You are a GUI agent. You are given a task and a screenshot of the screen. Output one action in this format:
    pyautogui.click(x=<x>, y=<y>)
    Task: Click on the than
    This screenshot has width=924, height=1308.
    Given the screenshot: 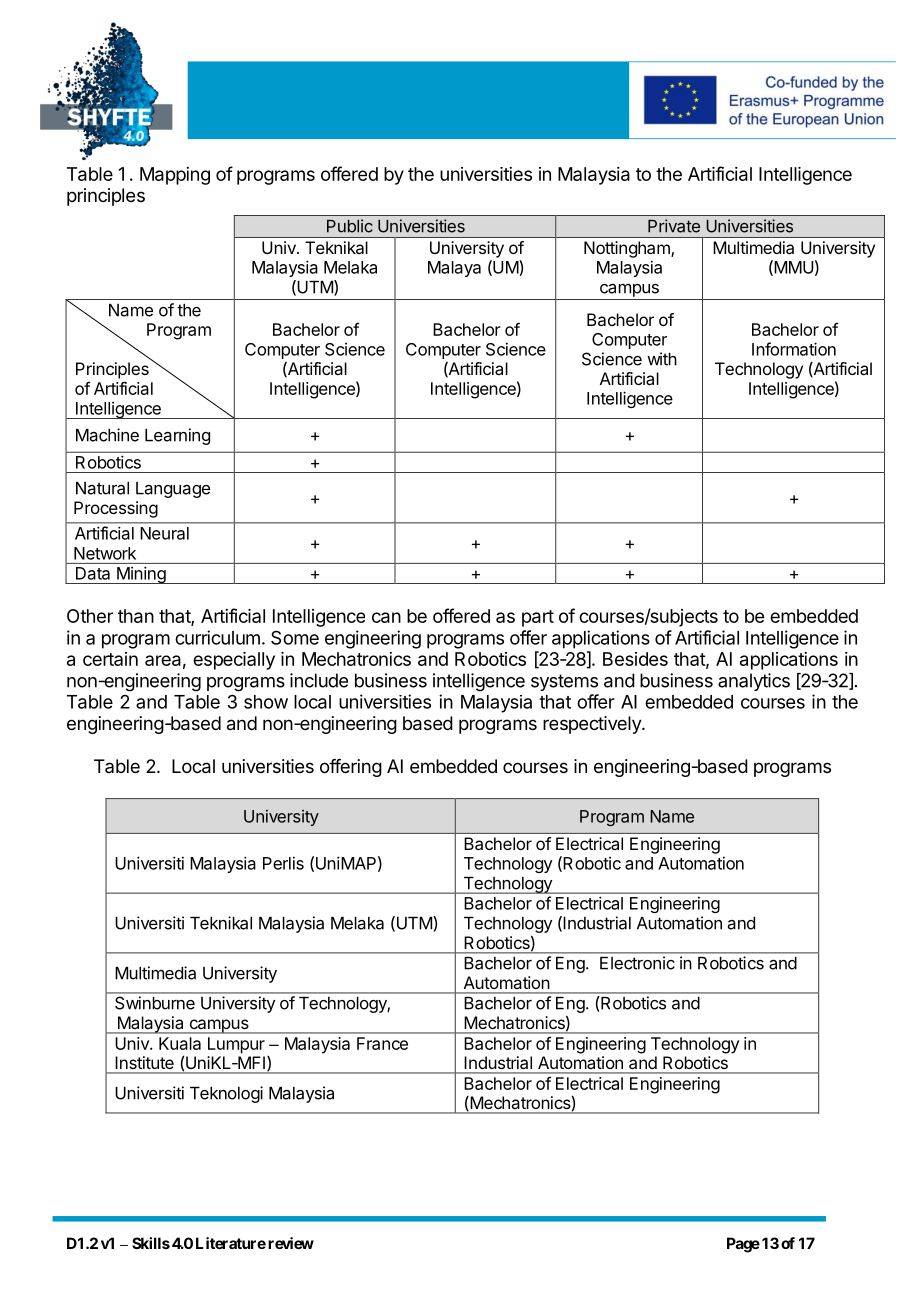 What is the action you would take?
    pyautogui.click(x=136, y=616)
